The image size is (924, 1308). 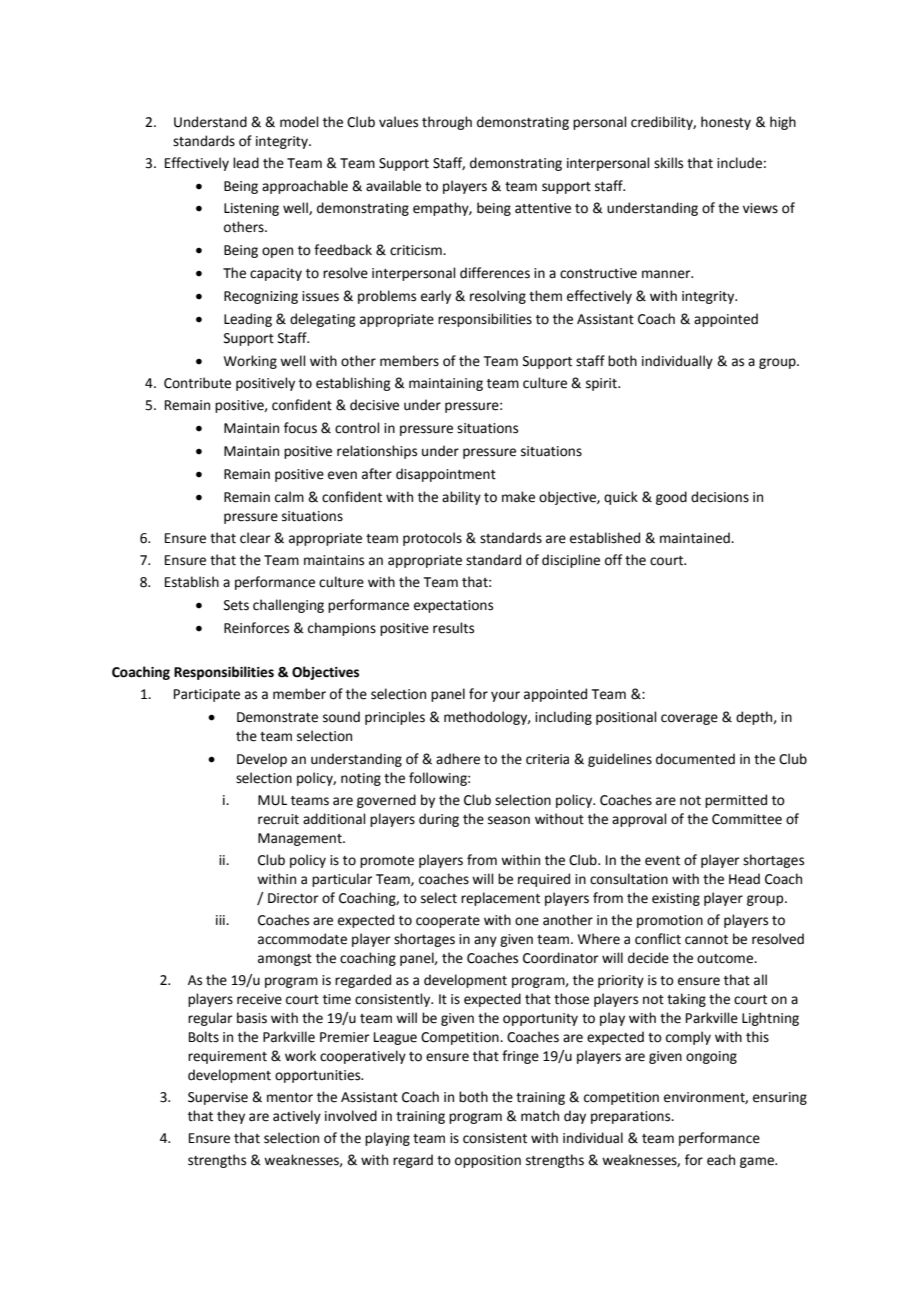 I want to click on opposition, so click(x=488, y=1161).
